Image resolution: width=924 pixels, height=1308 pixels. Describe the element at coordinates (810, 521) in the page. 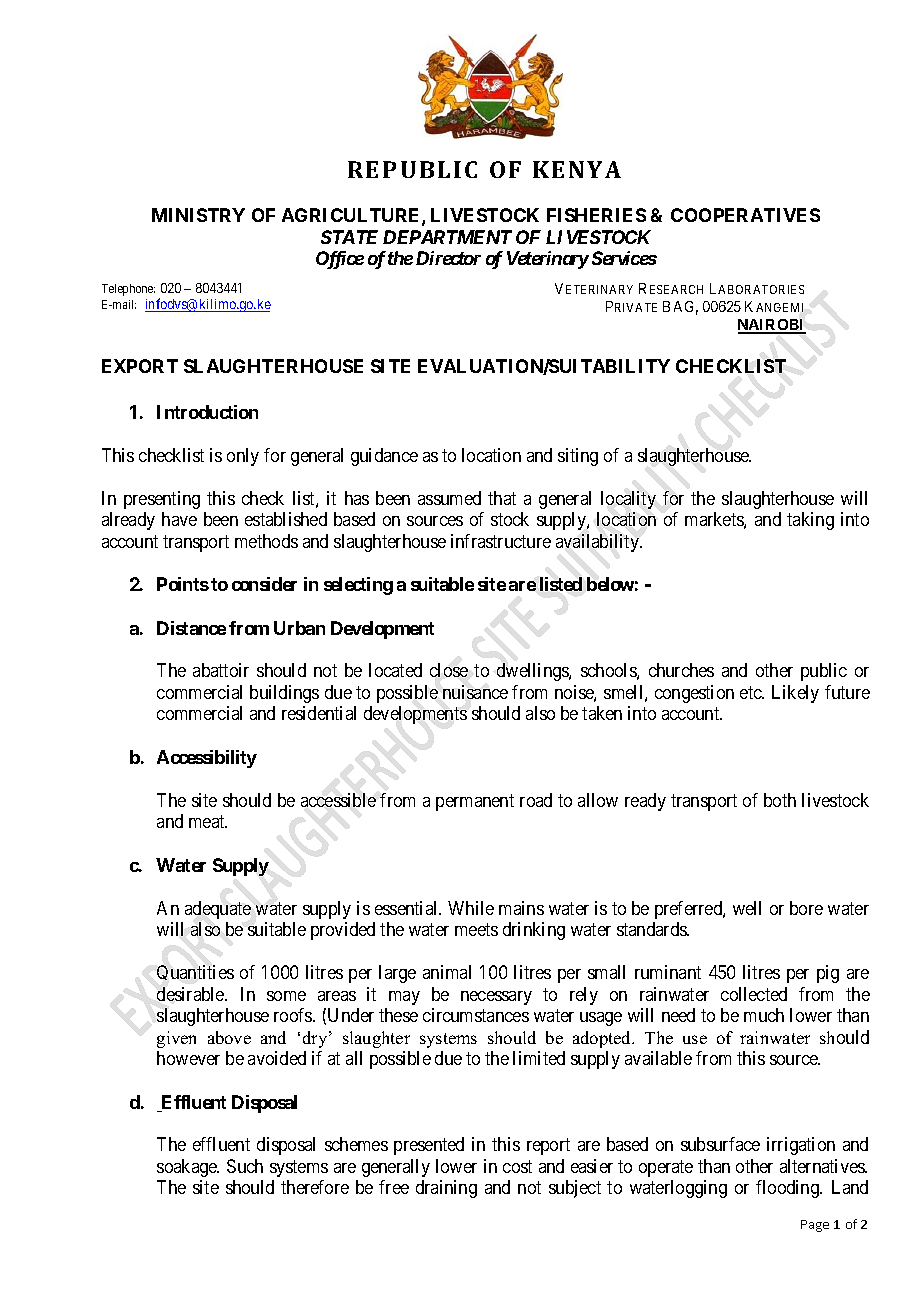

I see `taking` at that location.
